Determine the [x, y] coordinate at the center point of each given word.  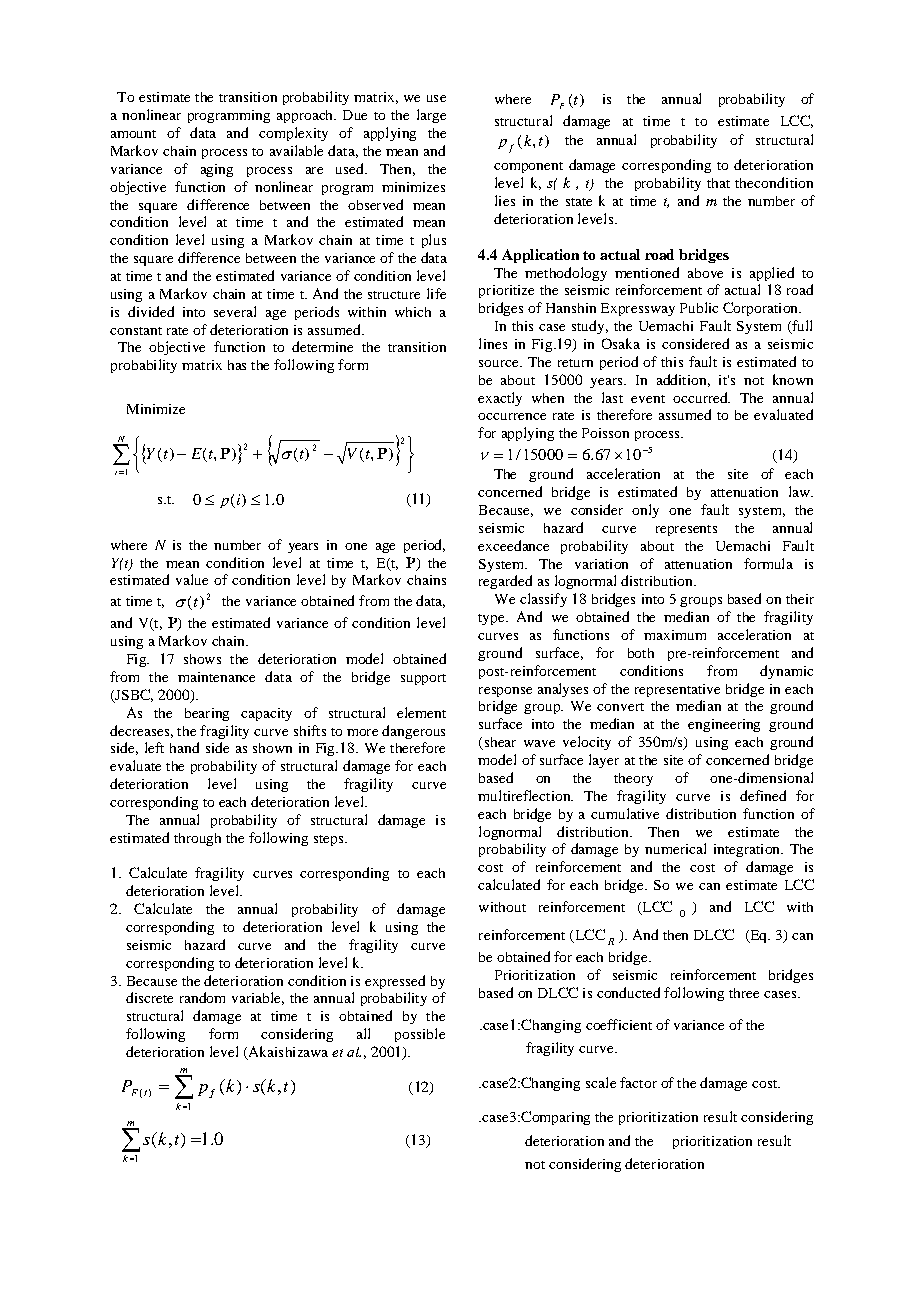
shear [499, 743]
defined [763, 795]
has [237, 365]
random [202, 997]
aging [217, 170]
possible [420, 1035]
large [431, 116]
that [718, 183]
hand [184, 747]
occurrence [512, 416]
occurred [701, 397]
